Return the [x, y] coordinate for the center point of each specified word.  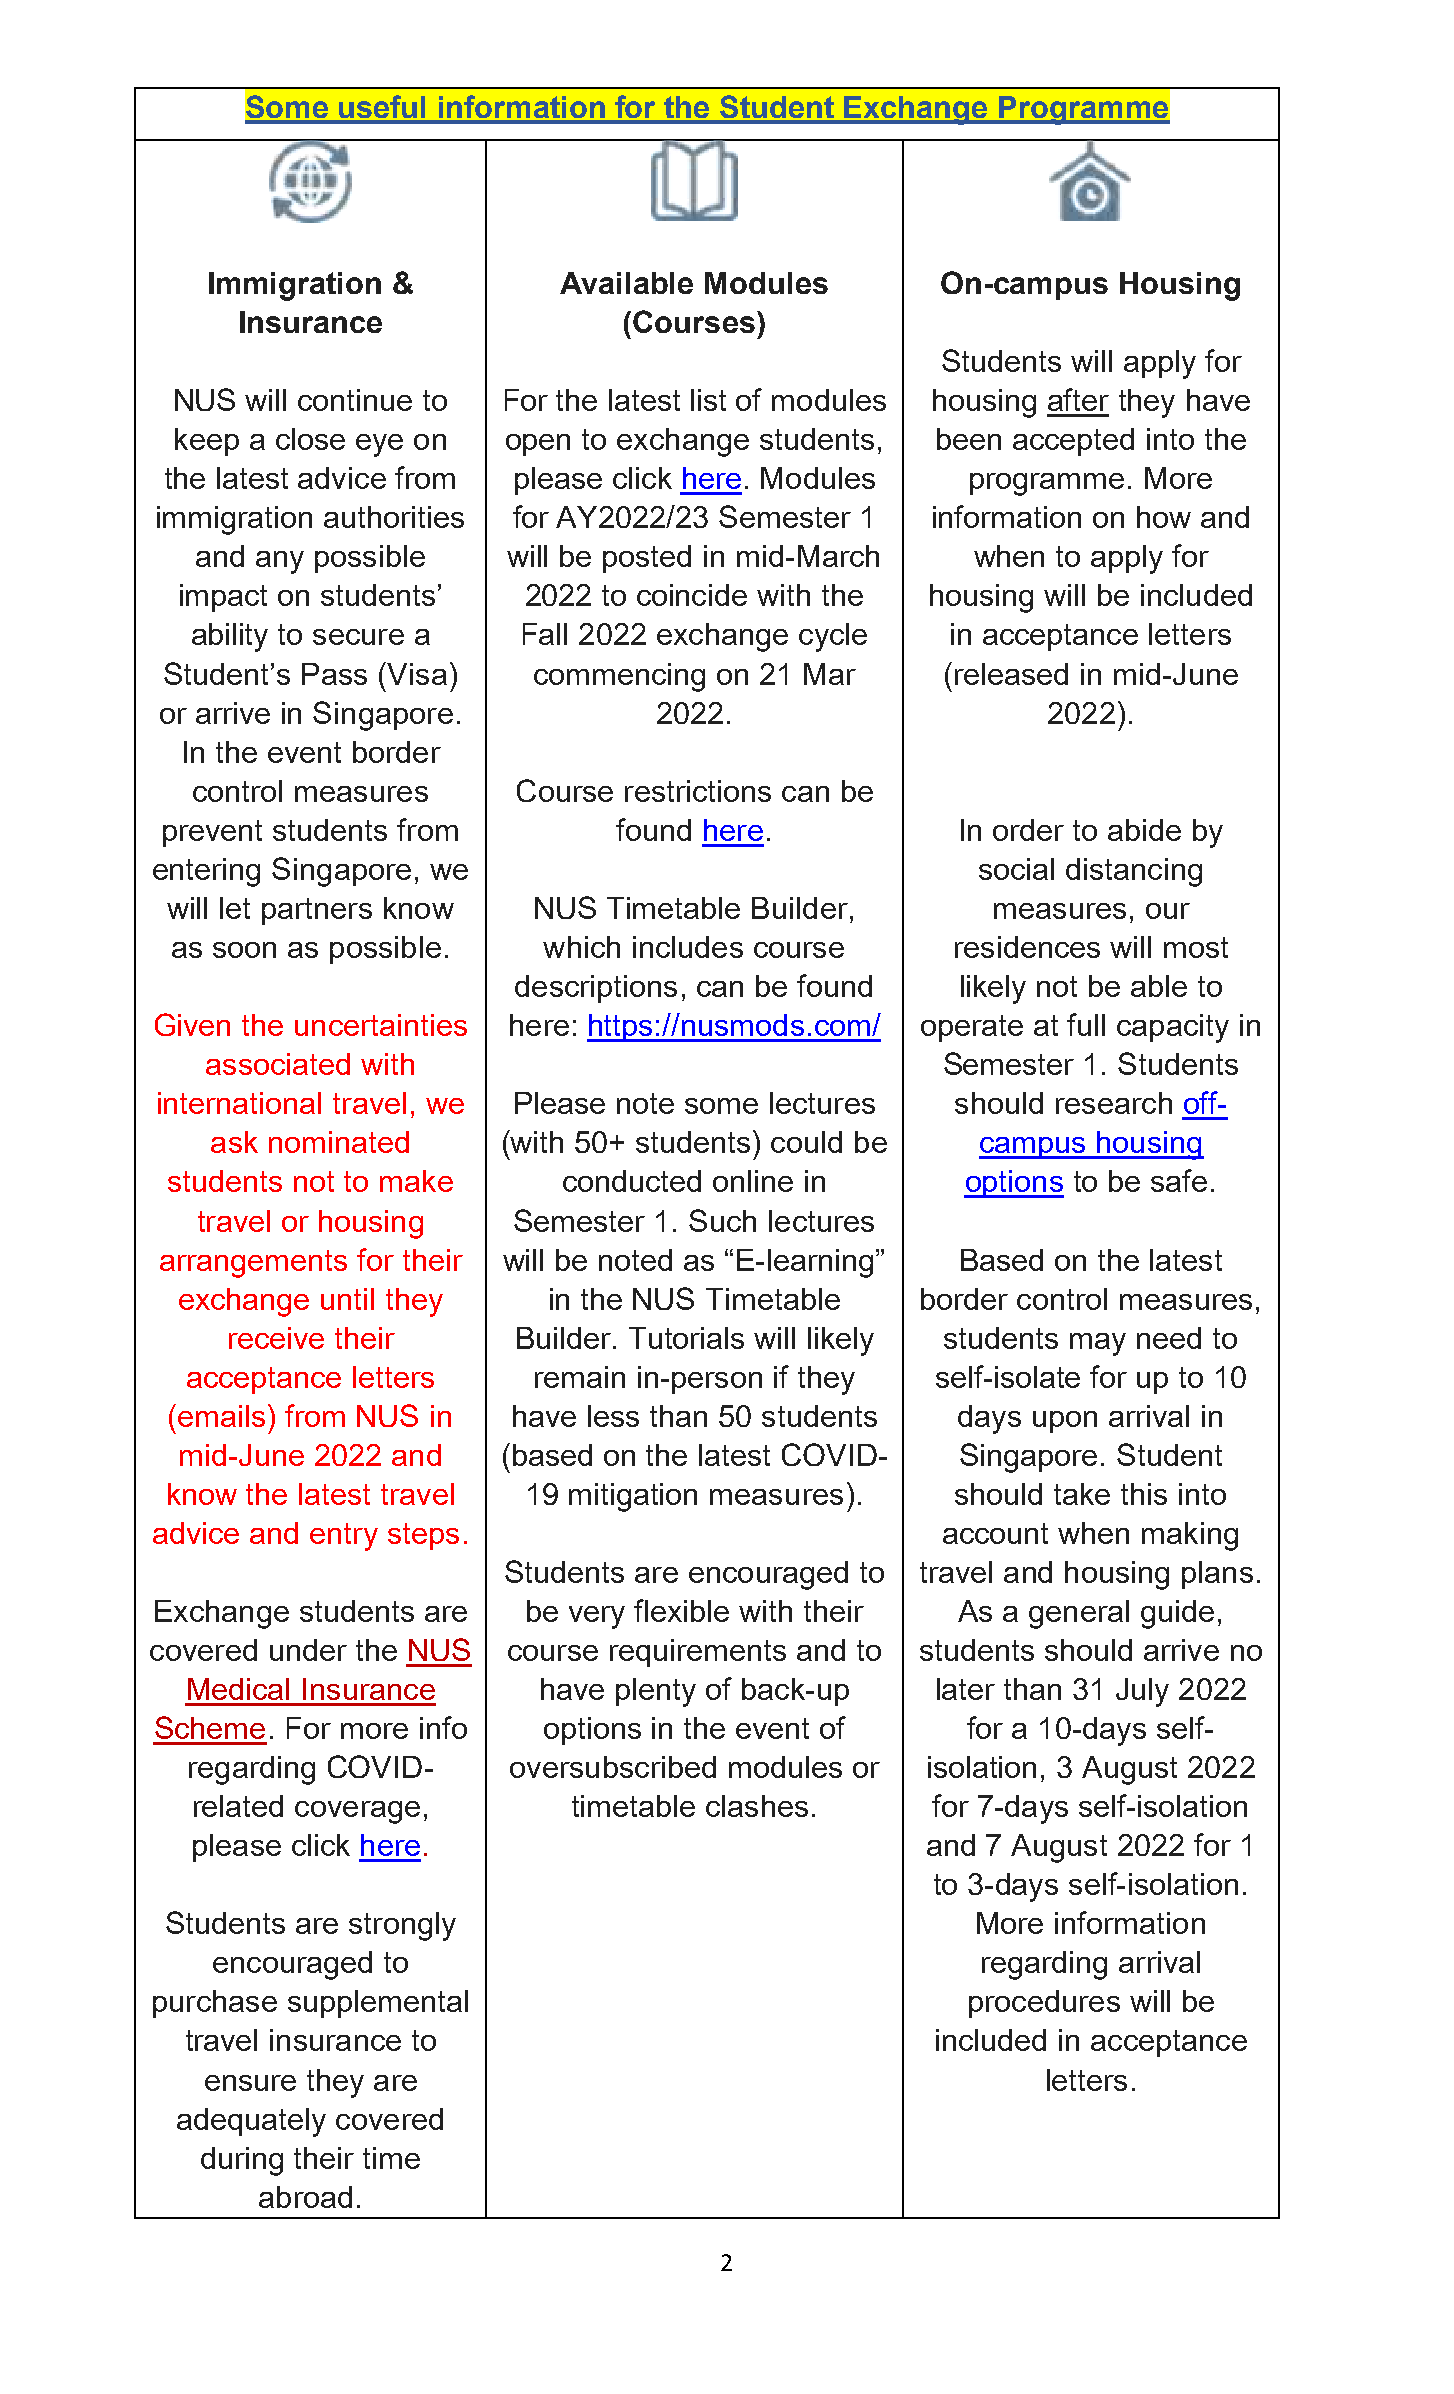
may [1098, 1344]
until [347, 1299]
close [310, 439]
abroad [305, 2197]
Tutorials [686, 1338]
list [708, 400]
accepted [1073, 442]
